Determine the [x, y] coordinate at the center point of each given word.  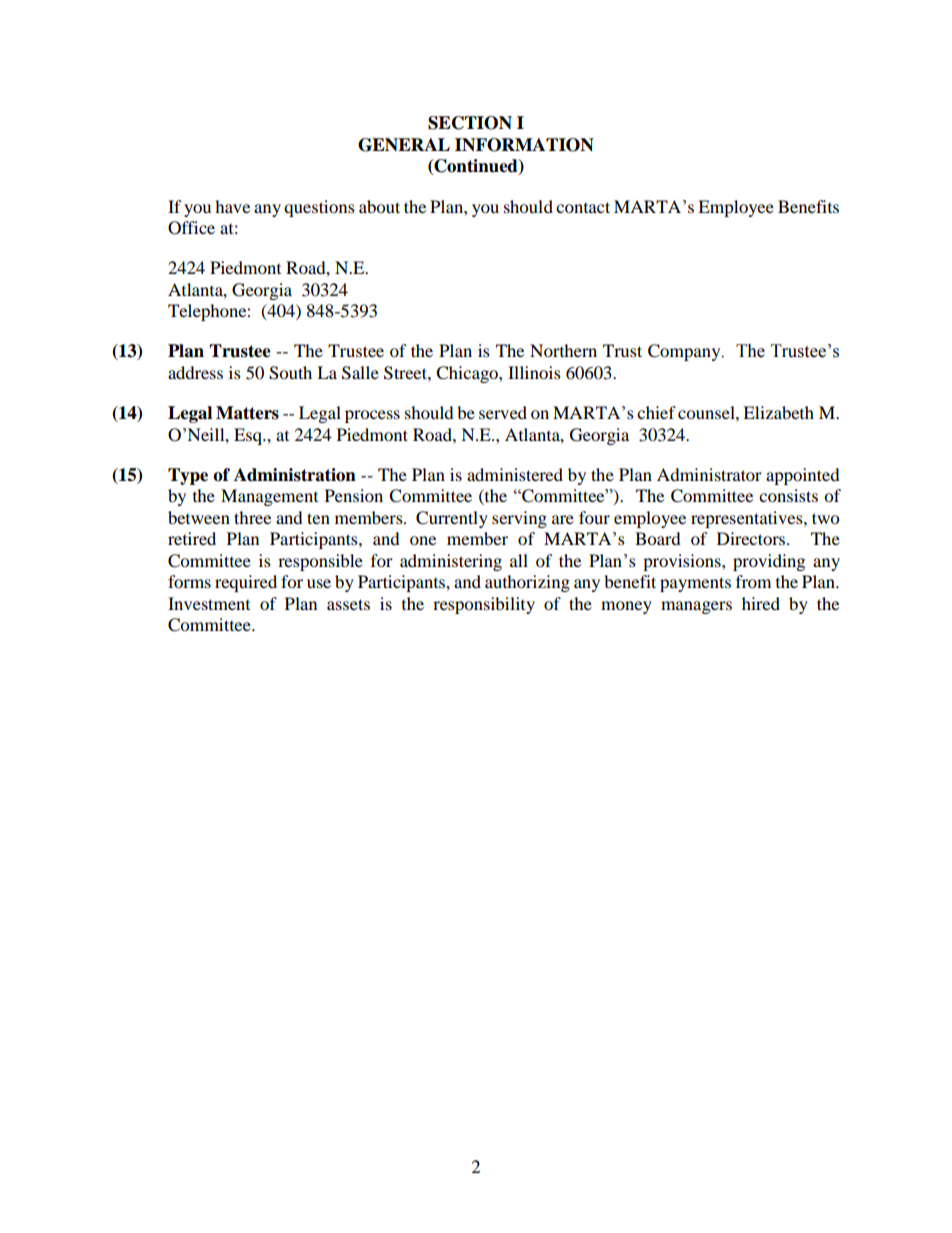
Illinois [534, 372]
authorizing [527, 583]
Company [685, 352]
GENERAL [404, 145]
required [246, 583]
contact [583, 207]
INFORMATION [524, 145]
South [290, 373]
